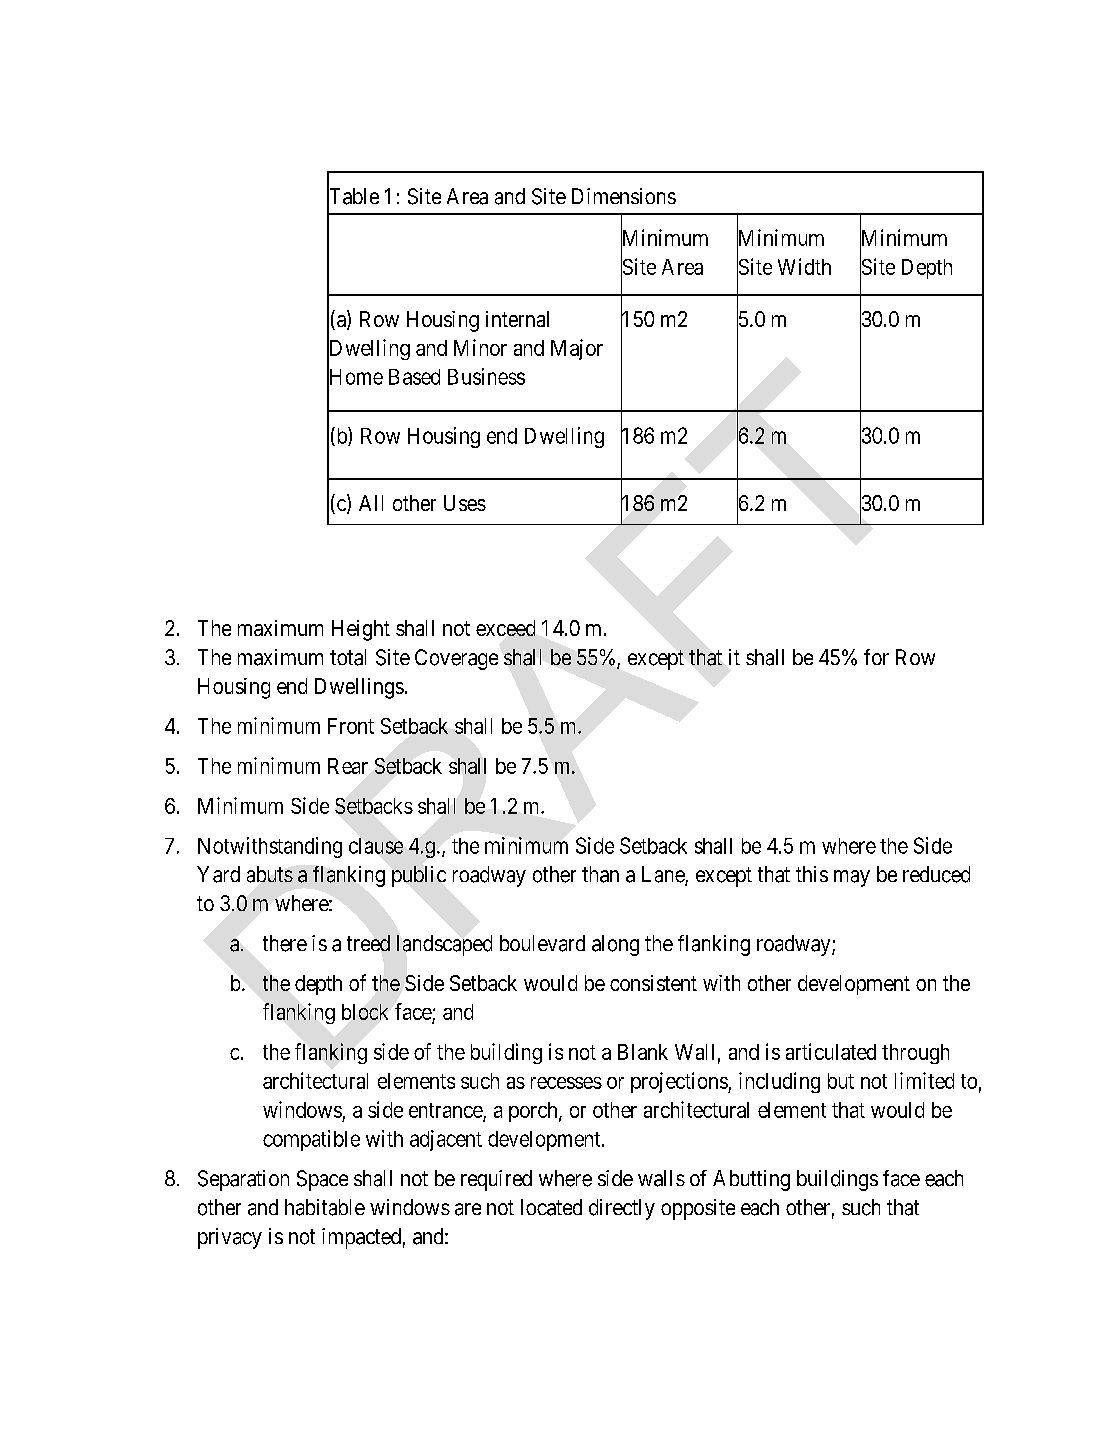 The width and height of the document is (1115, 1443). Describe the element at coordinates (876, 657) in the document. I see `for` at that location.
